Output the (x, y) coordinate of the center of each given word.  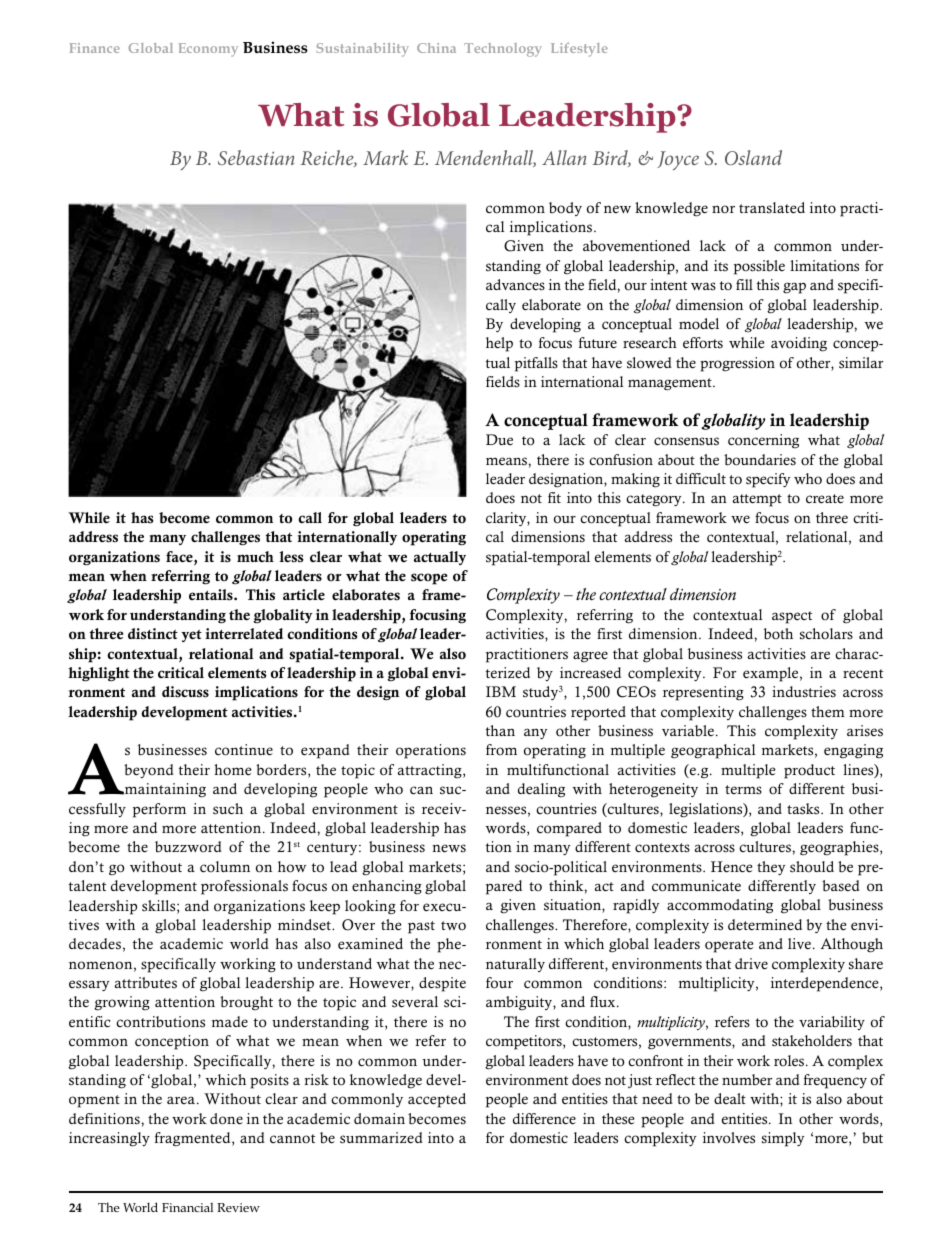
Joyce (678, 160)
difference (544, 1119)
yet (191, 636)
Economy (208, 50)
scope (429, 579)
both (778, 634)
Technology (503, 50)
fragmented (194, 1139)
